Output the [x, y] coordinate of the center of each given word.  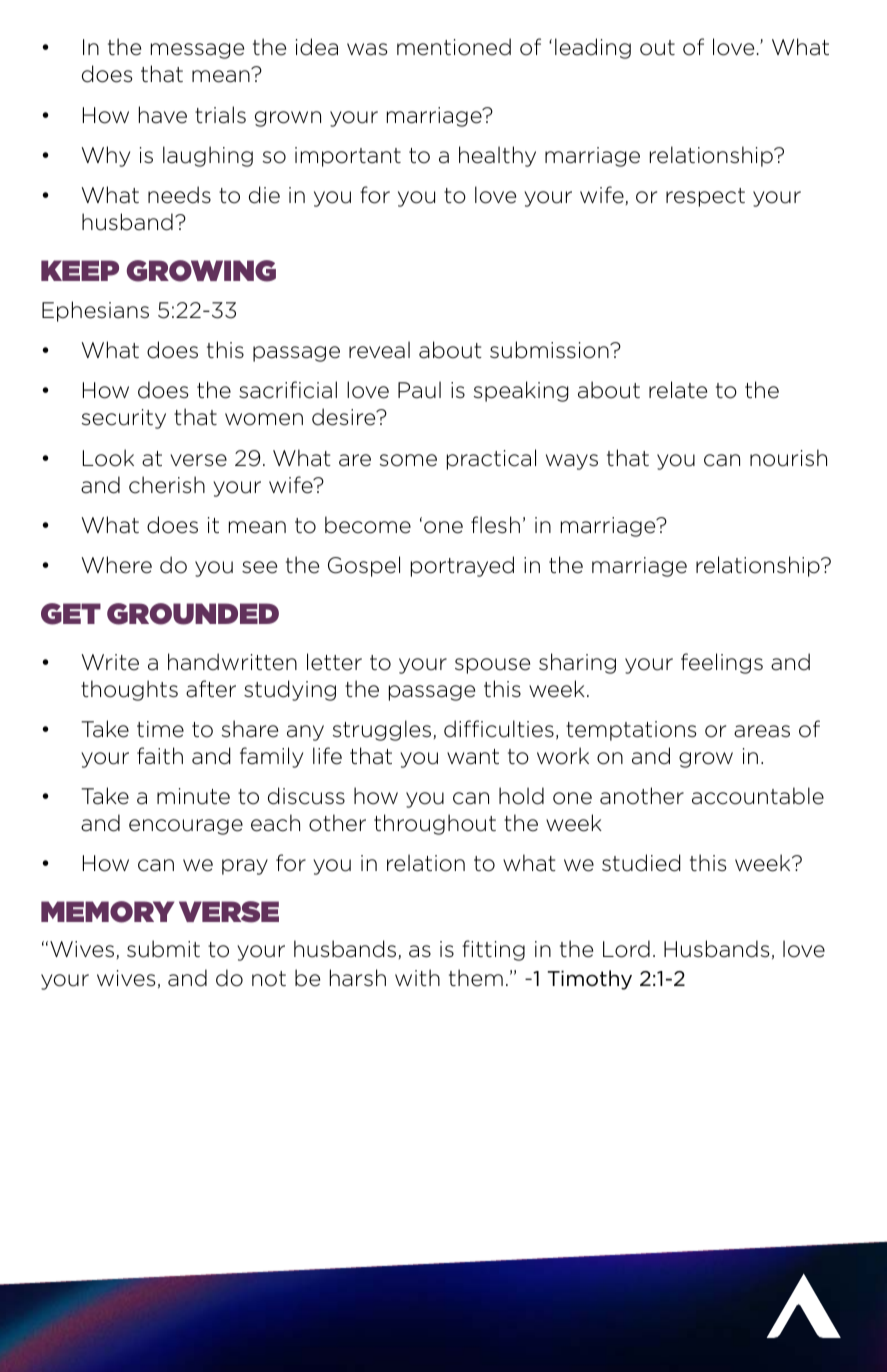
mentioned [454, 47]
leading [593, 48]
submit [163, 949]
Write [110, 662]
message [197, 51]
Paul [419, 390]
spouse [492, 666]
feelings [722, 663]
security [124, 419]
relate [678, 390]
